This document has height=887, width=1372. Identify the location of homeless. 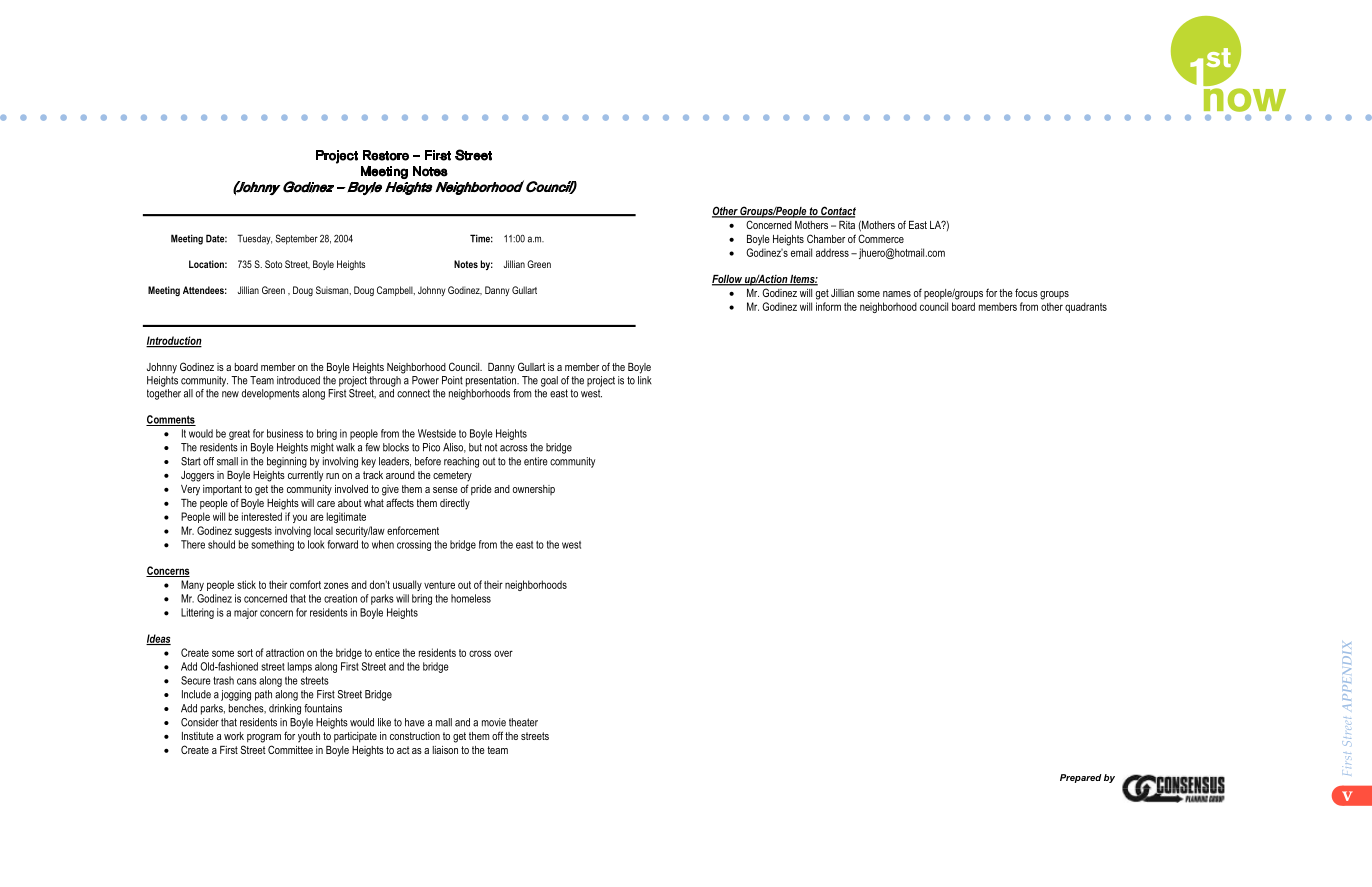
(471, 598).
